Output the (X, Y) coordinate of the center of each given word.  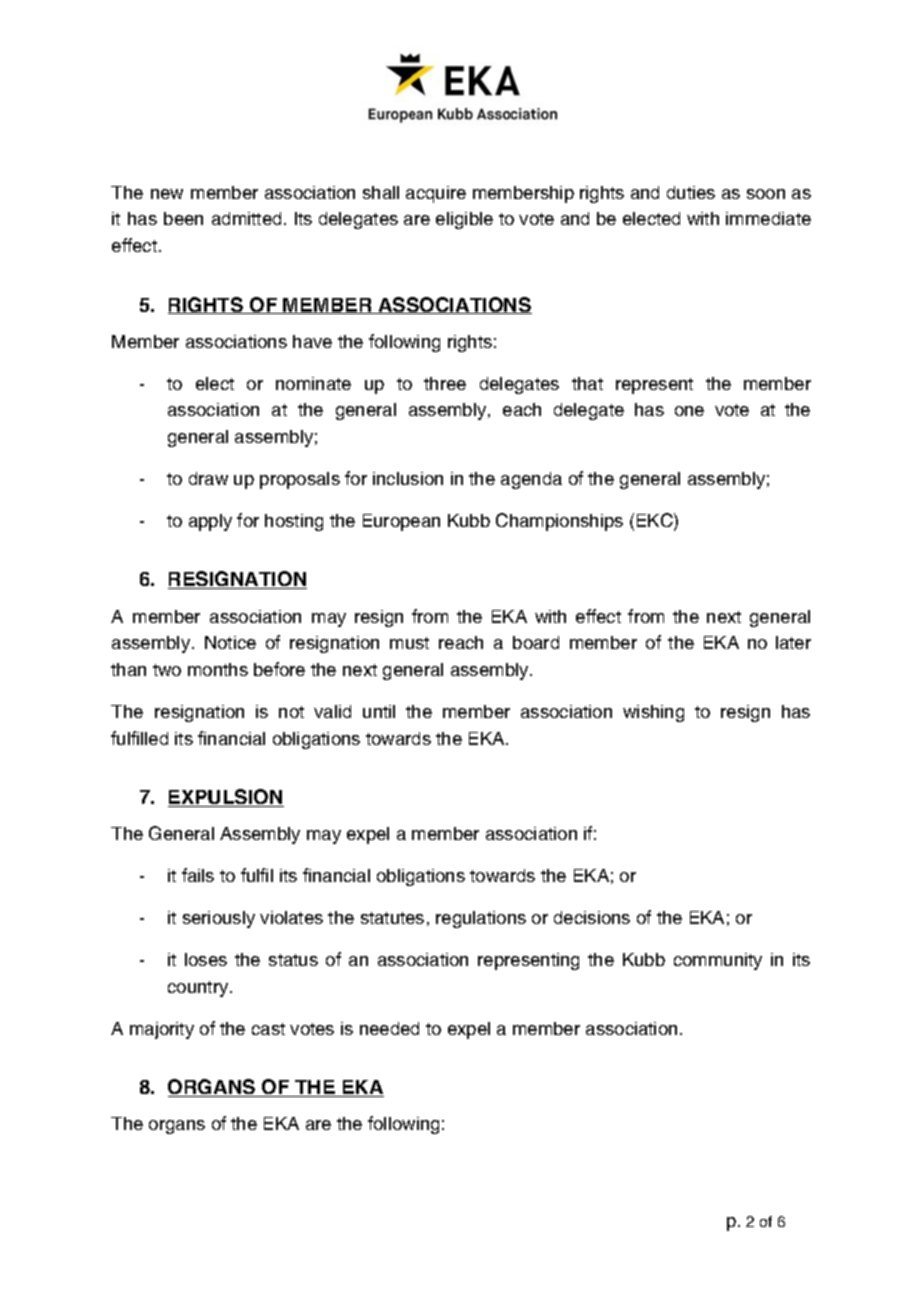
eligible (464, 220)
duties (691, 192)
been (183, 218)
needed (389, 1028)
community (718, 961)
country (199, 989)
